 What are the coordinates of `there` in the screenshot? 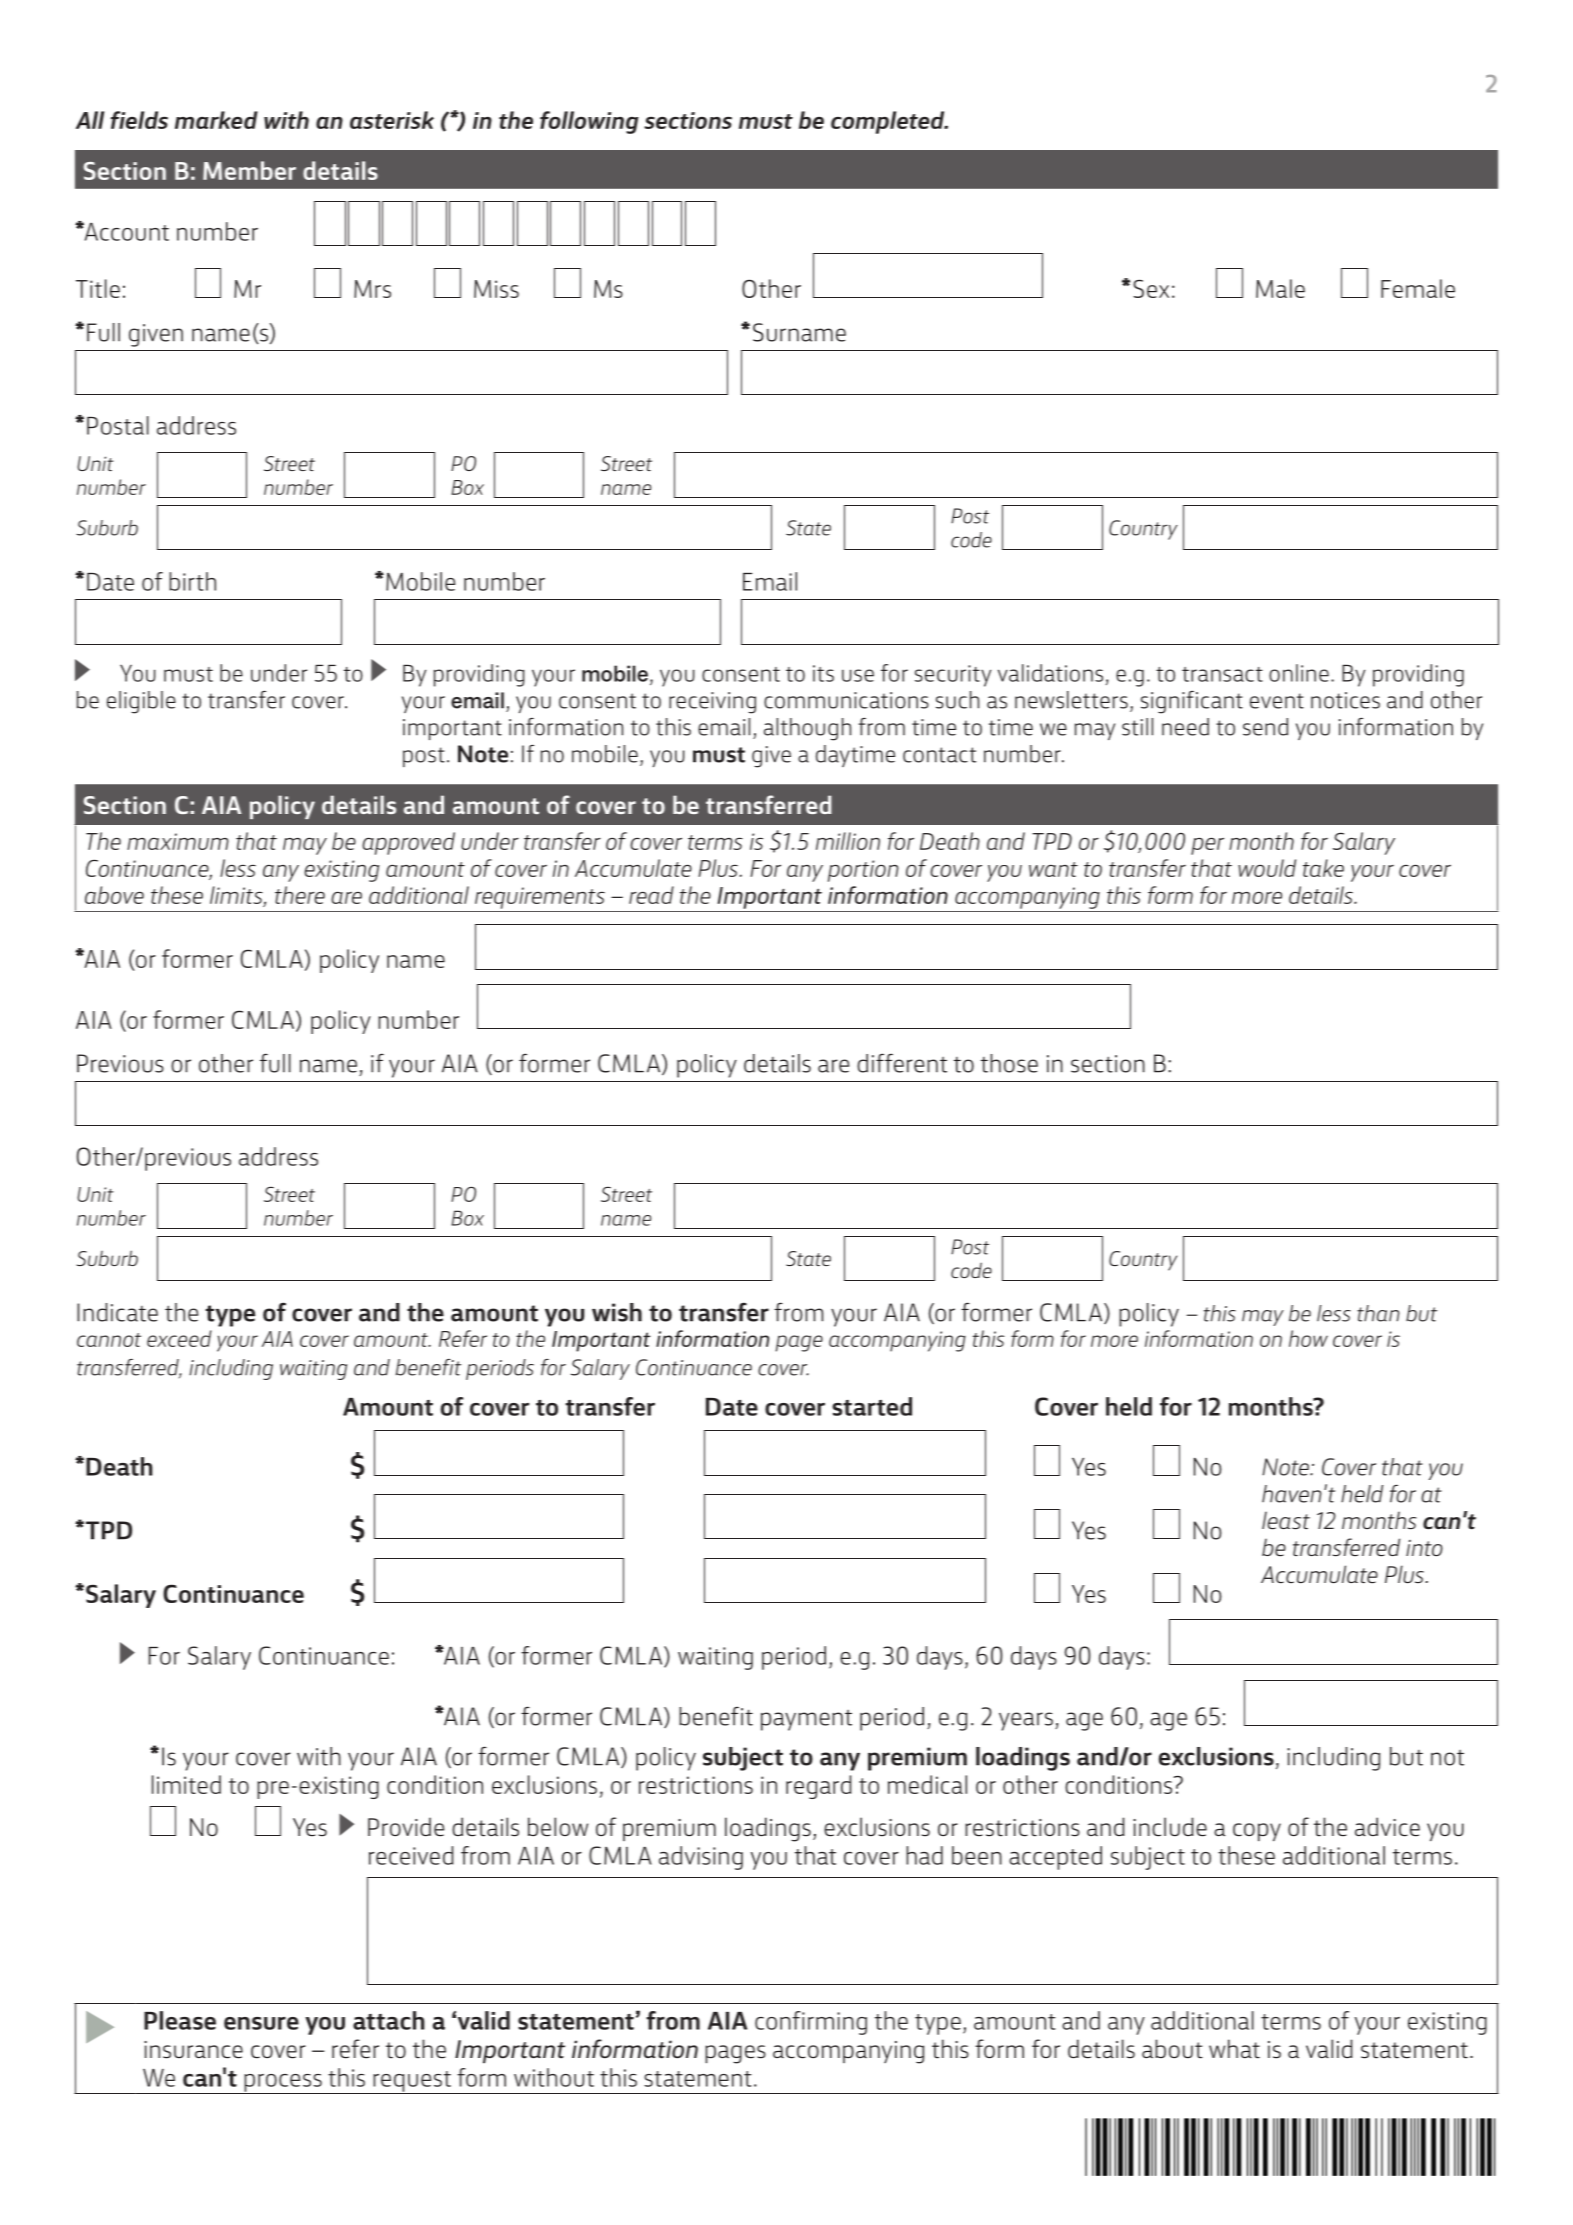 It's located at (300, 895).
